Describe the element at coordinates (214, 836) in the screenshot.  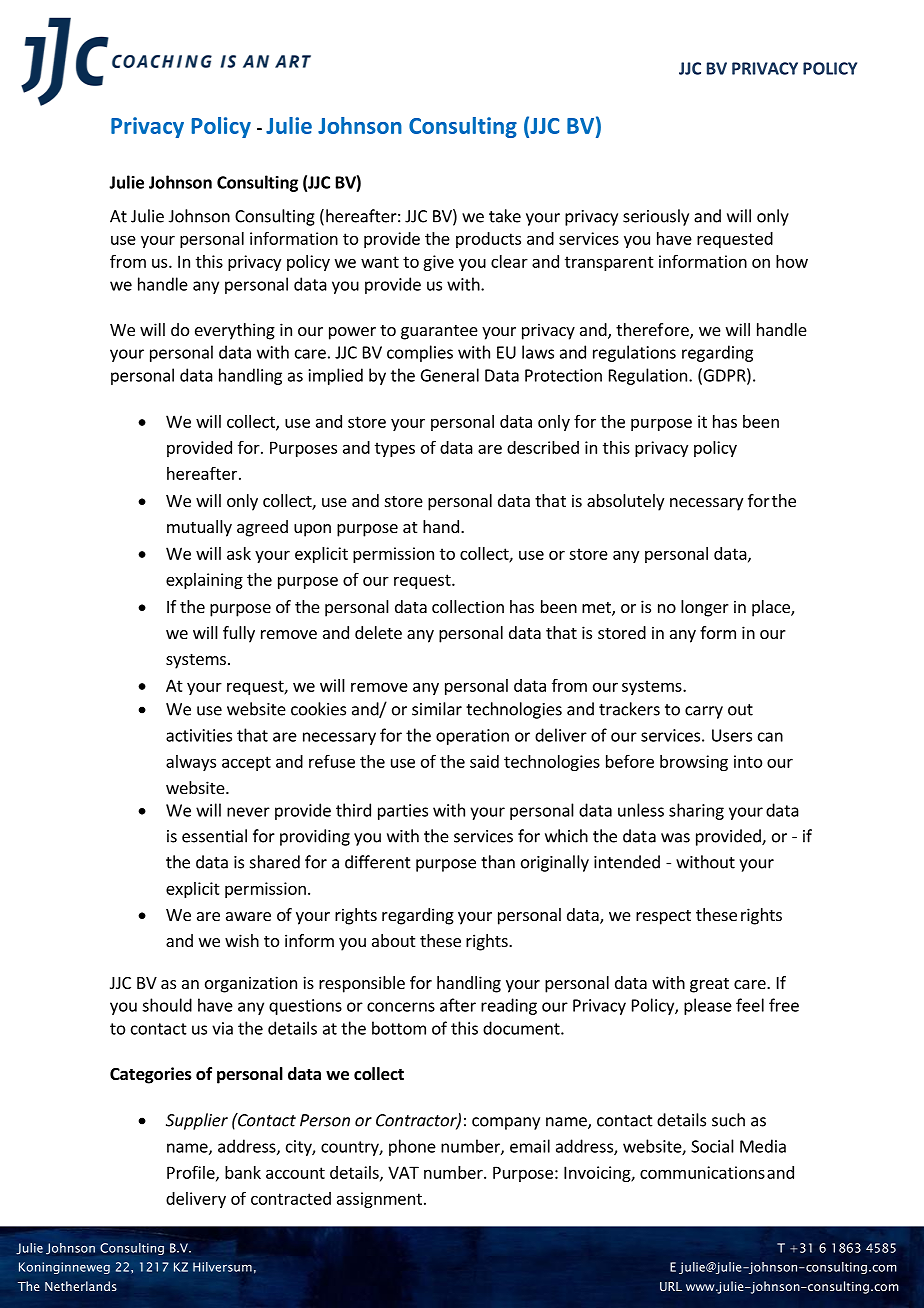
I see `essential` at that location.
